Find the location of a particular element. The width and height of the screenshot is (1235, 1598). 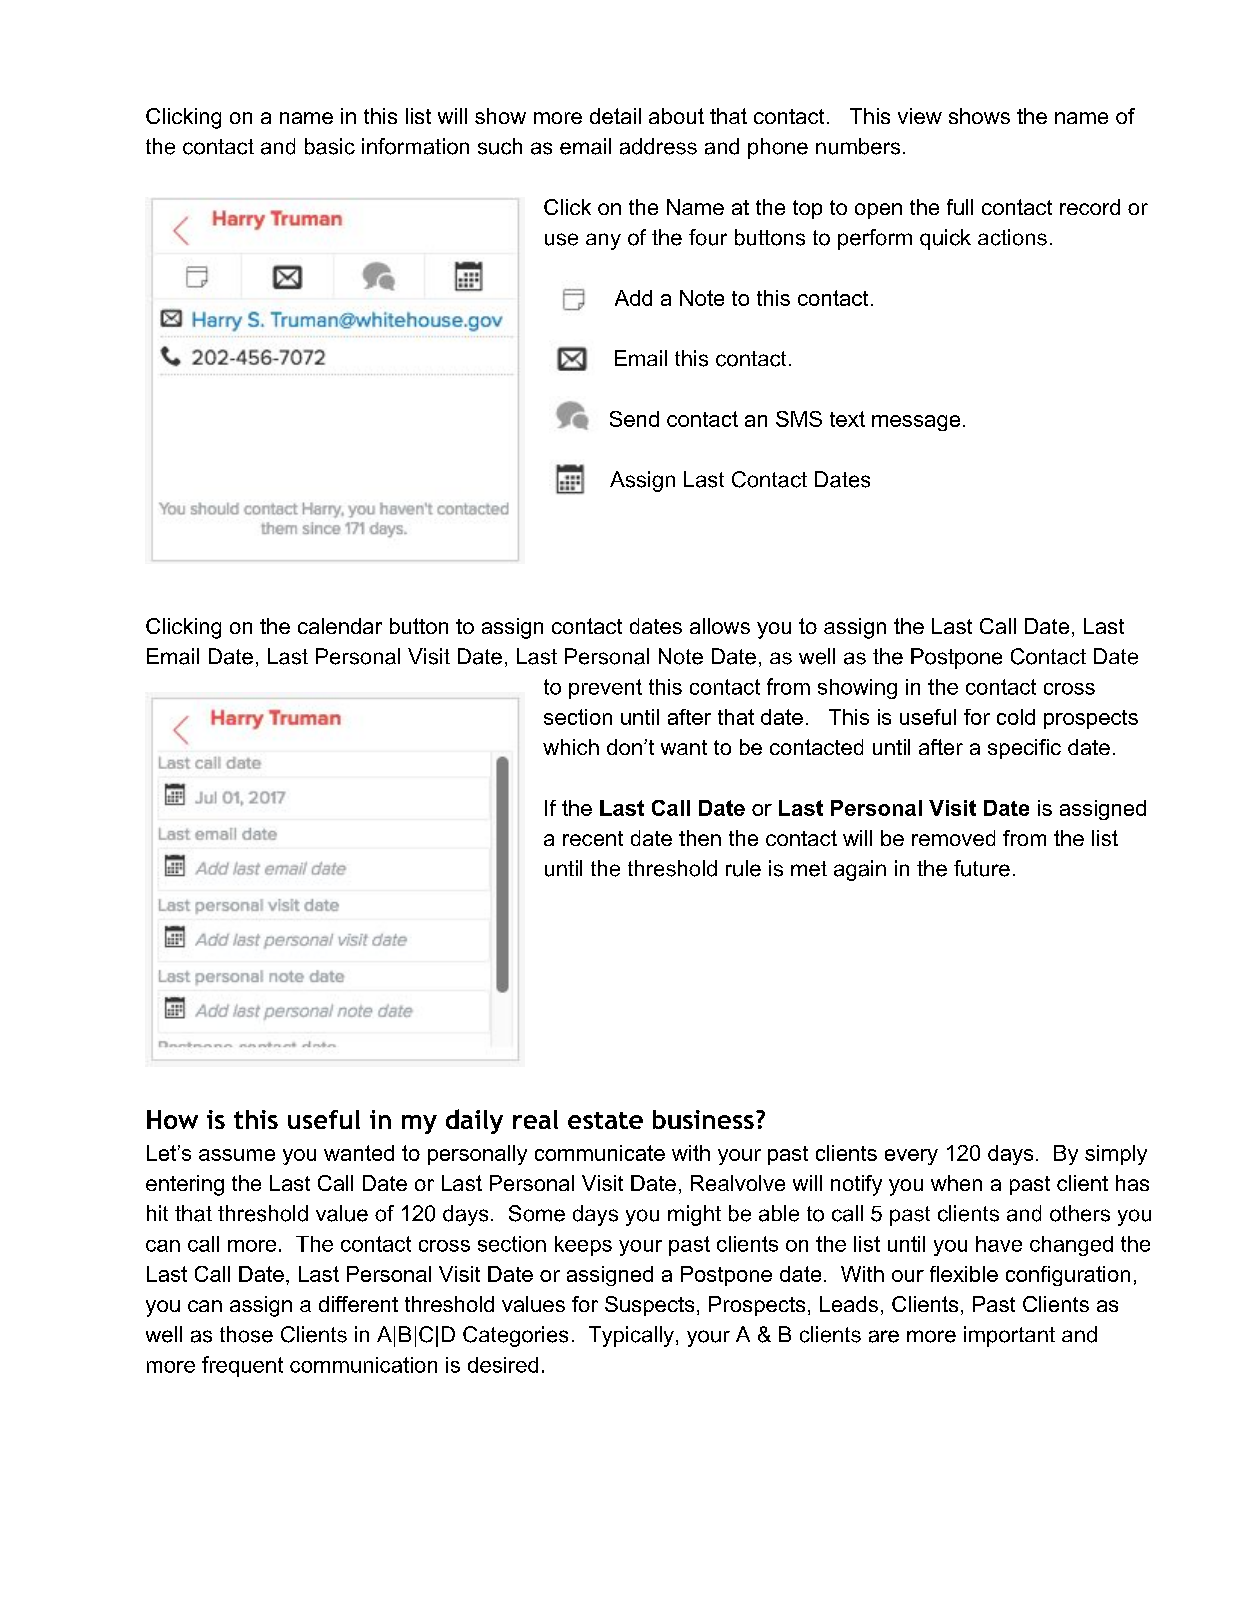

those is located at coordinates (246, 1334).
